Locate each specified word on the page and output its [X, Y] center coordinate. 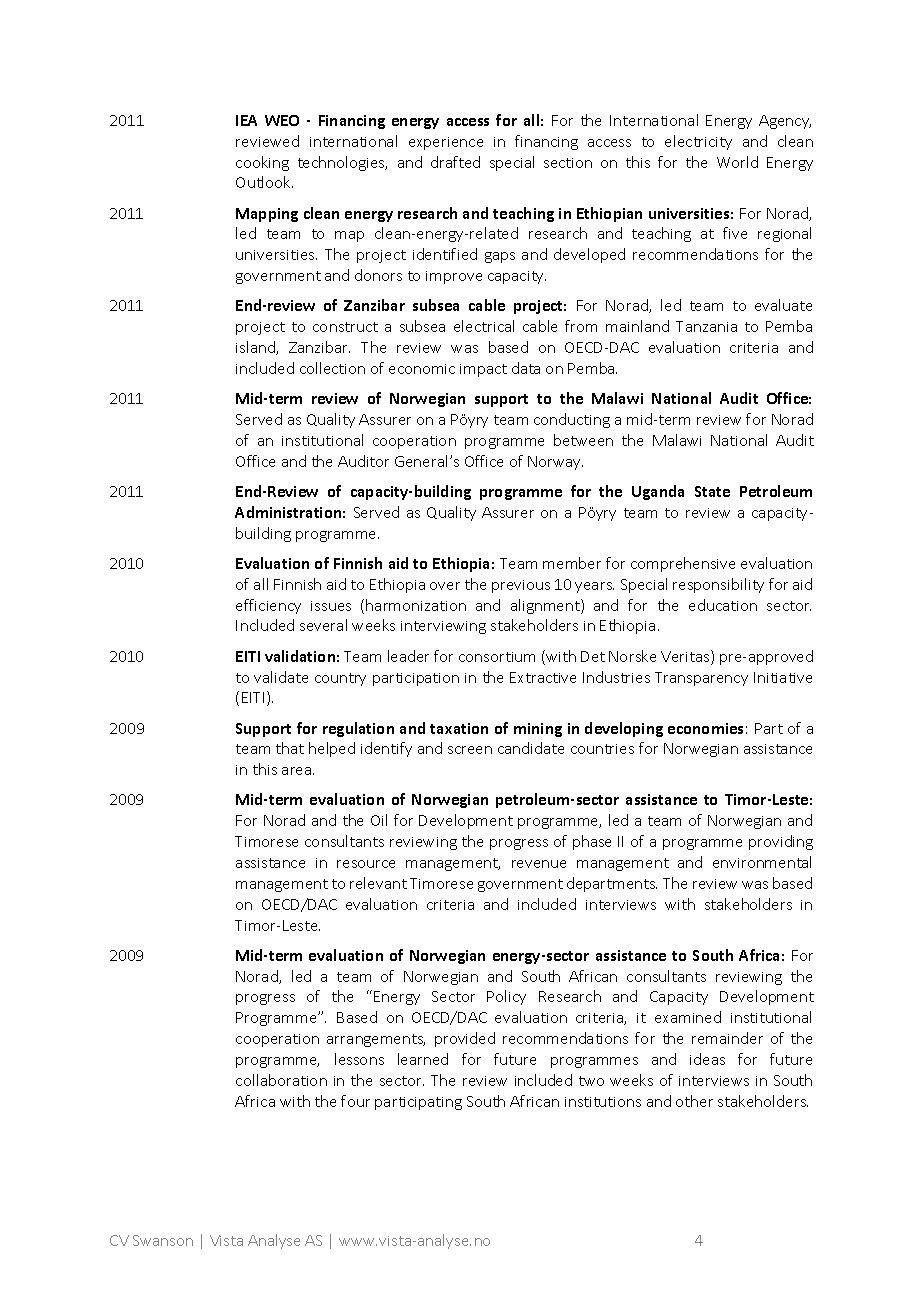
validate [281, 677]
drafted [455, 162]
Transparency [701, 679]
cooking [262, 163]
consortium [497, 657]
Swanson [163, 1240]
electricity [698, 142]
